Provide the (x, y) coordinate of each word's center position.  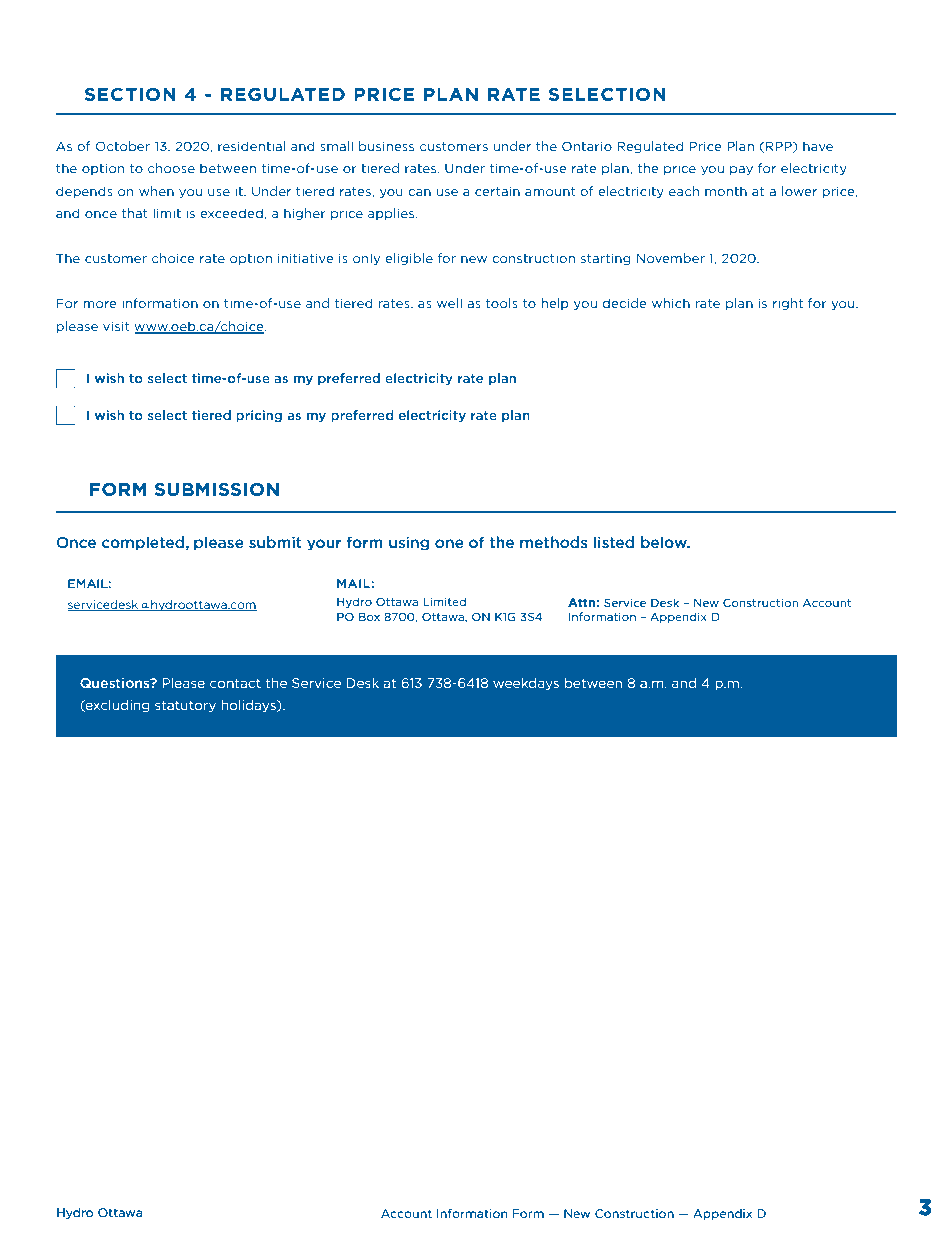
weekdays (526, 684)
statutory (185, 706)
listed (614, 542)
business (386, 146)
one (449, 544)
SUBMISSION (217, 489)
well (449, 303)
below (665, 542)
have (818, 146)
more (100, 304)
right (788, 304)
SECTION (130, 94)
